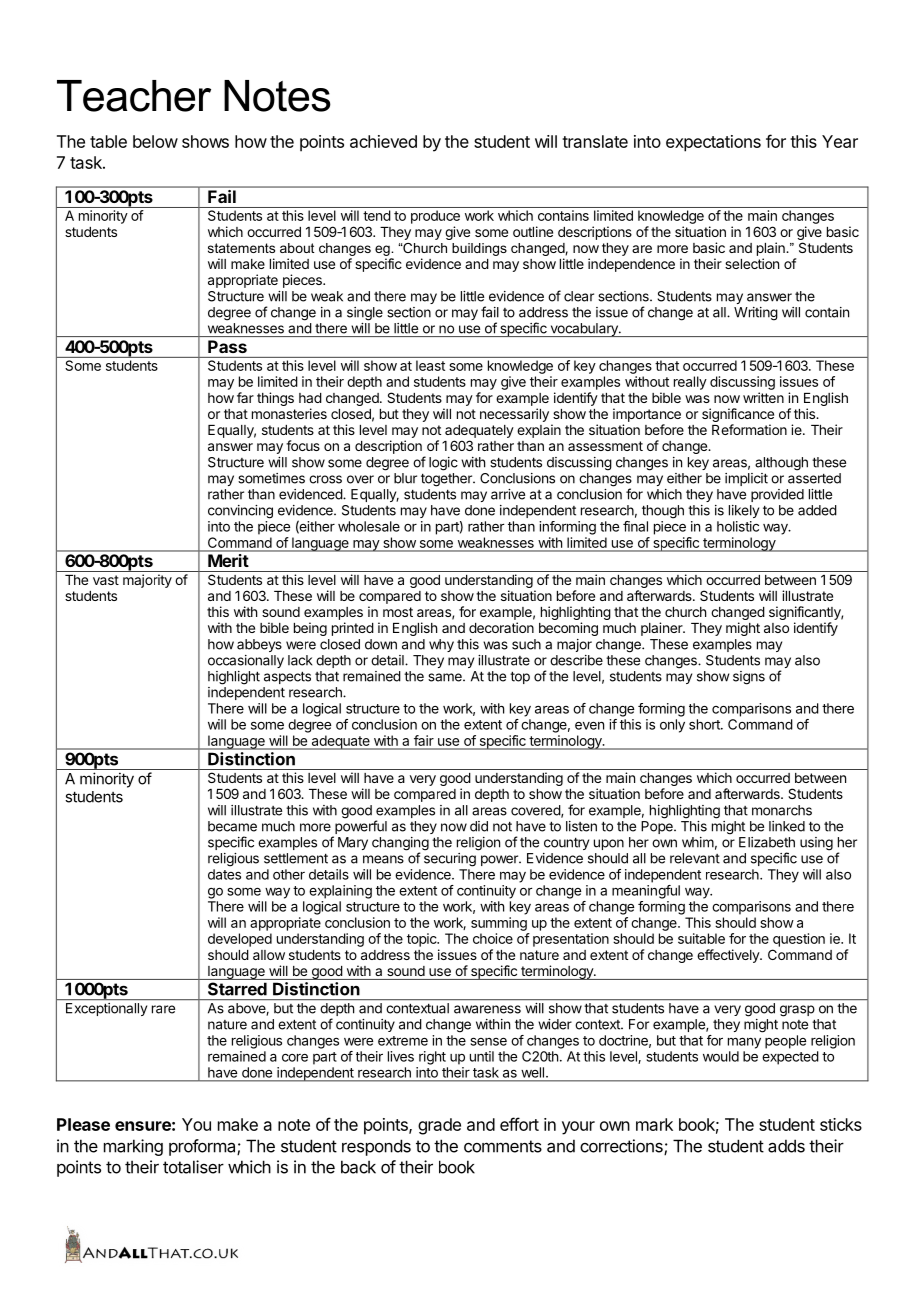 Image resolution: width=924 pixels, height=1308 pixels. What do you see at coordinates (756, 314) in the screenshot?
I see `Writing` at bounding box center [756, 314].
